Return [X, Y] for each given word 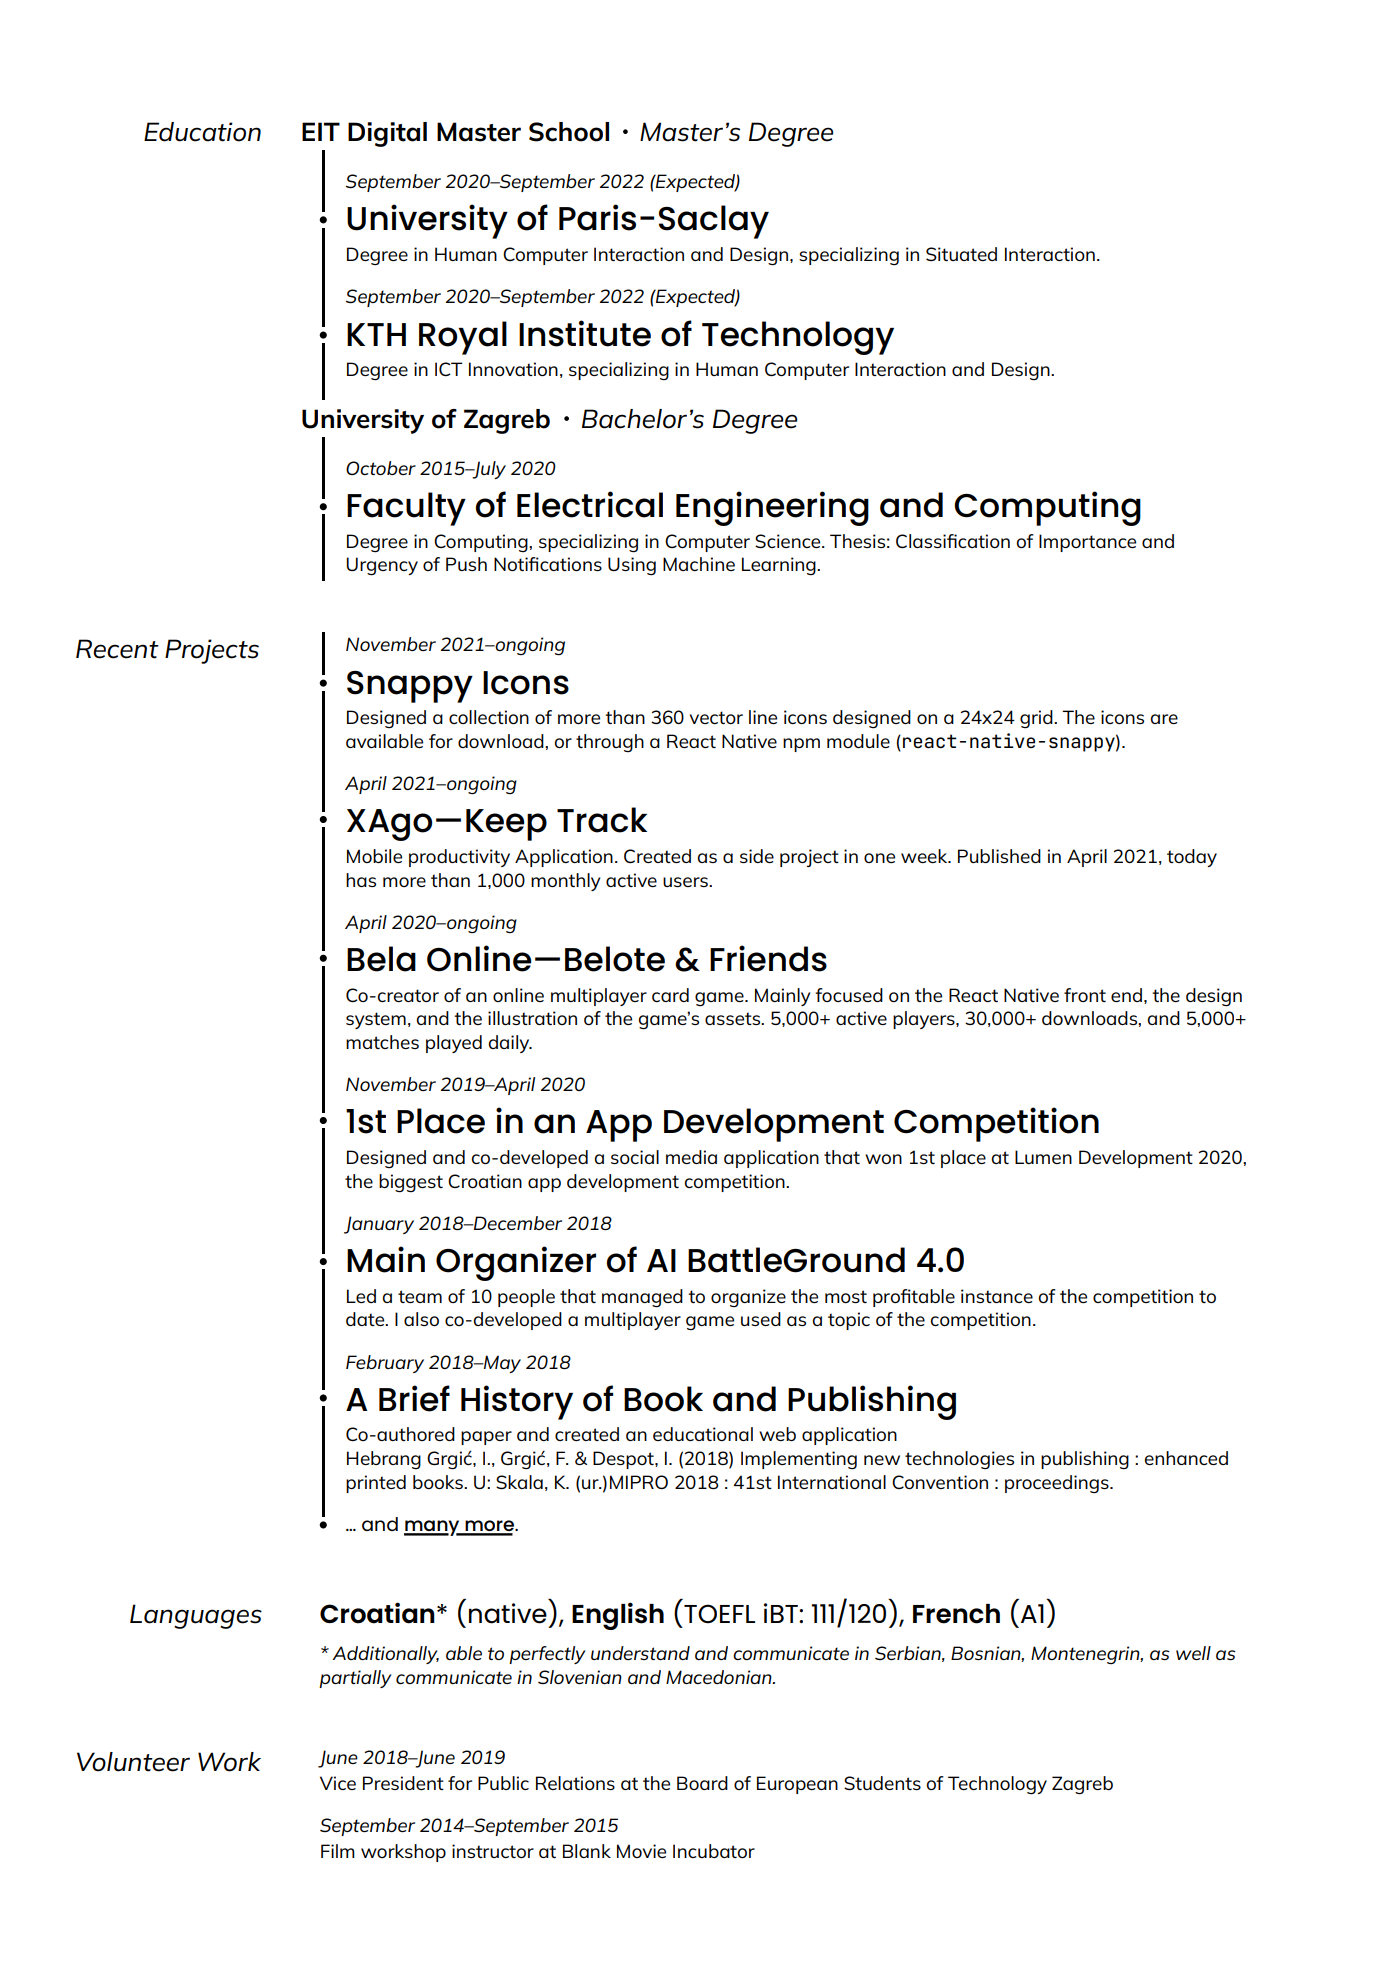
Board [702, 1783]
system [376, 1020]
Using [632, 566]
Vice [338, 1783]
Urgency [382, 566]
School [569, 132]
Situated [961, 254]
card [670, 995]
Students [882, 1783]
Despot [624, 1460]
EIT [321, 131]
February [385, 1364]
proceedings [1058, 1484]
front [1085, 995]
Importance [1087, 543]
